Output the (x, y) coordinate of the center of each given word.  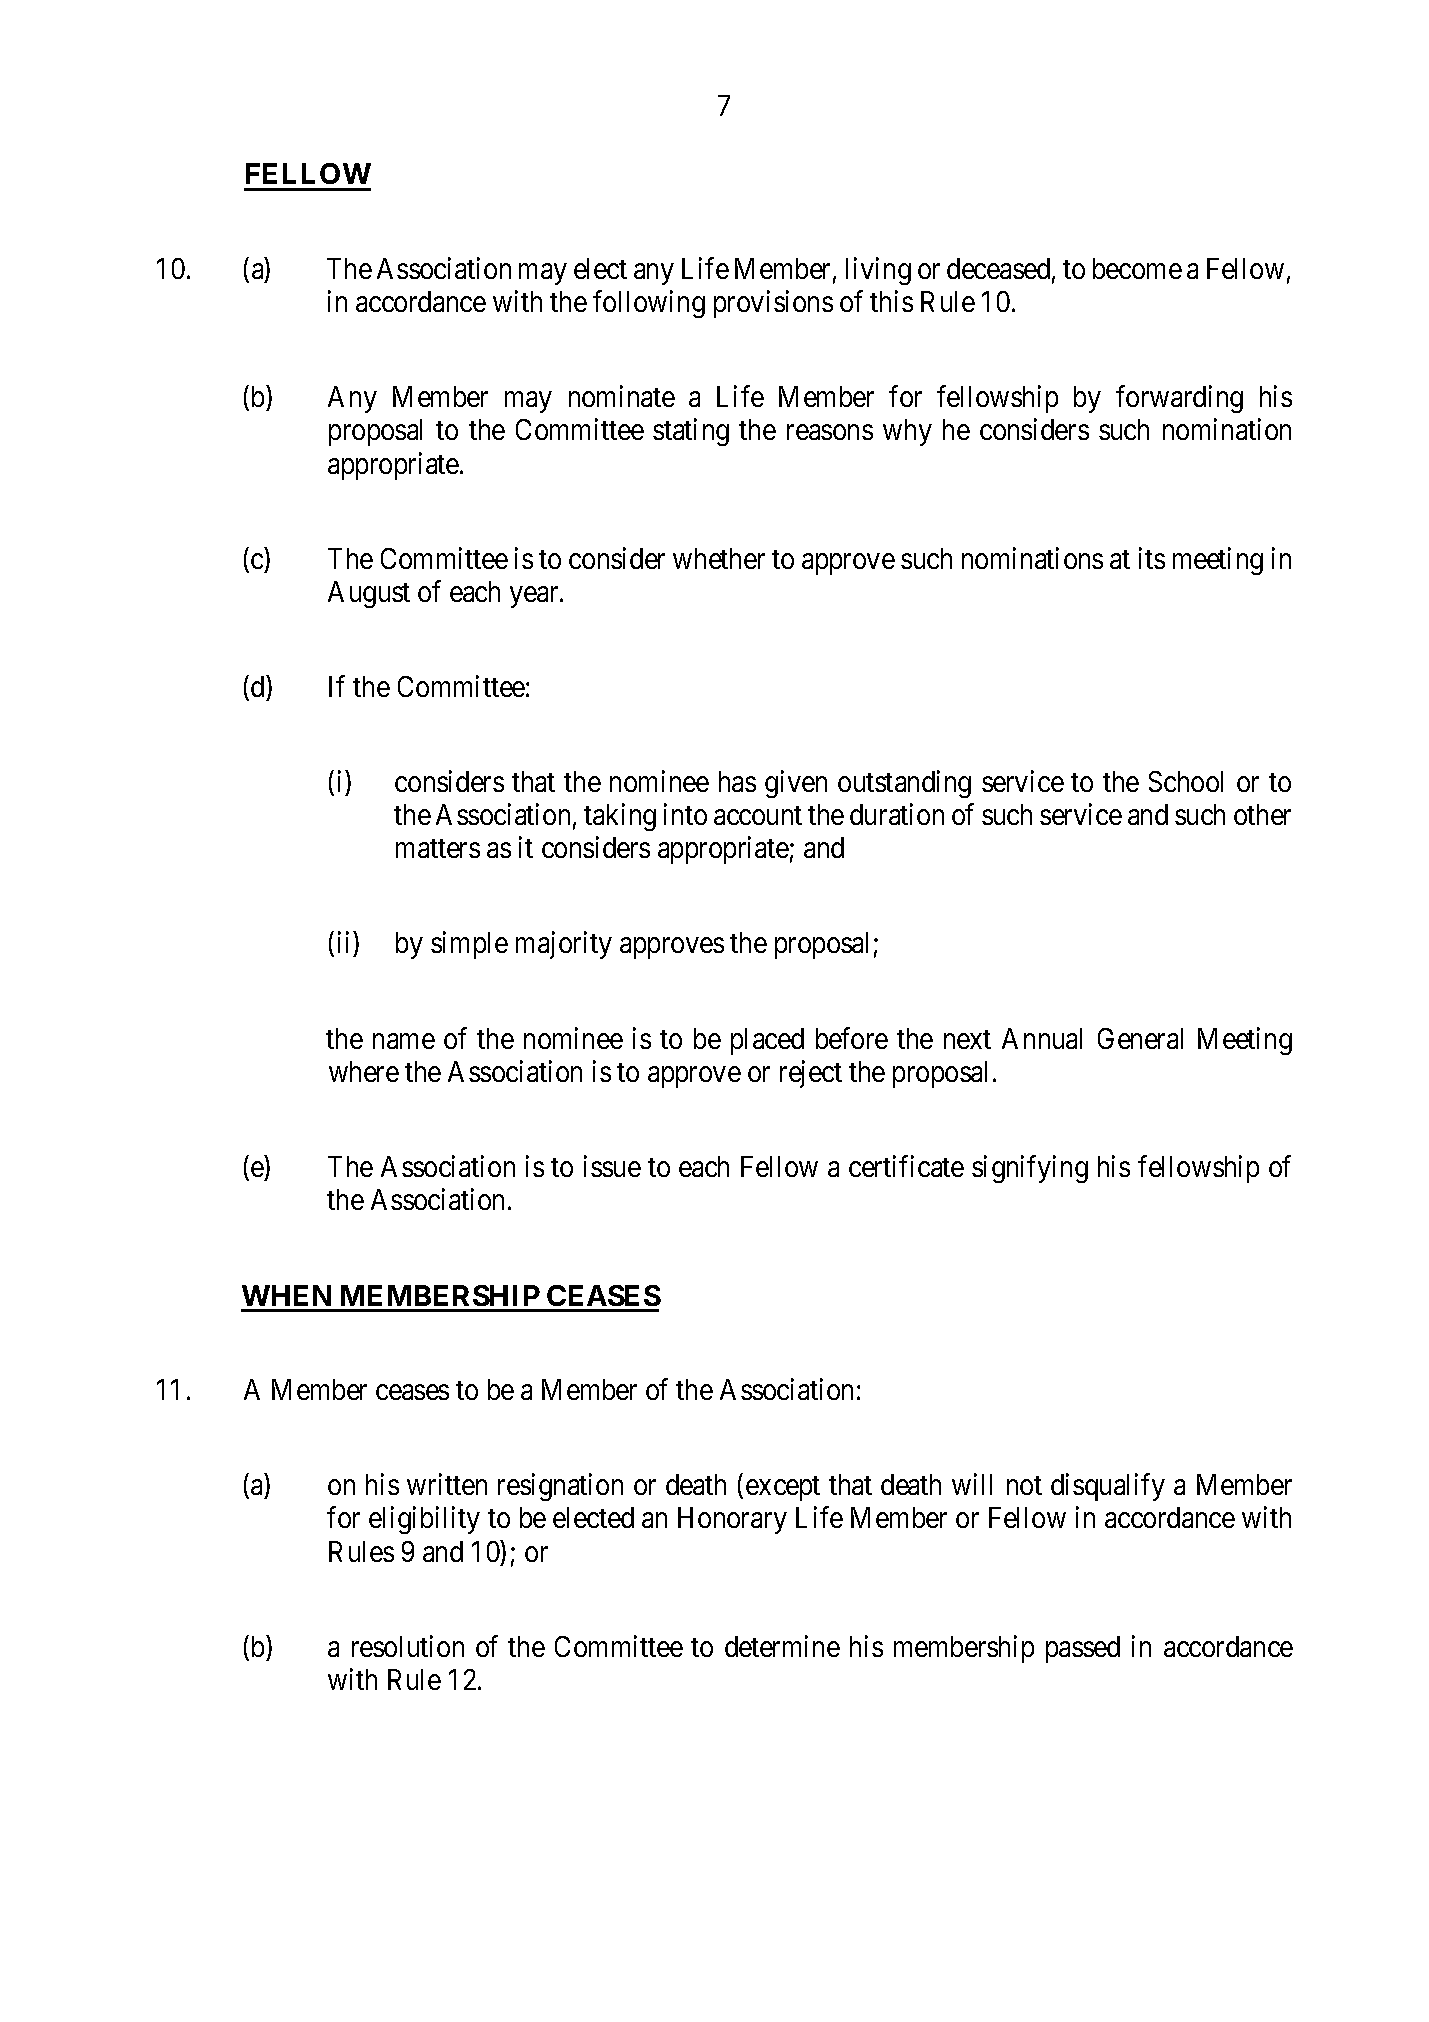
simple (469, 945)
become (1137, 268)
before (852, 1038)
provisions (773, 304)
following (649, 304)
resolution (408, 1646)
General (1140, 1038)
